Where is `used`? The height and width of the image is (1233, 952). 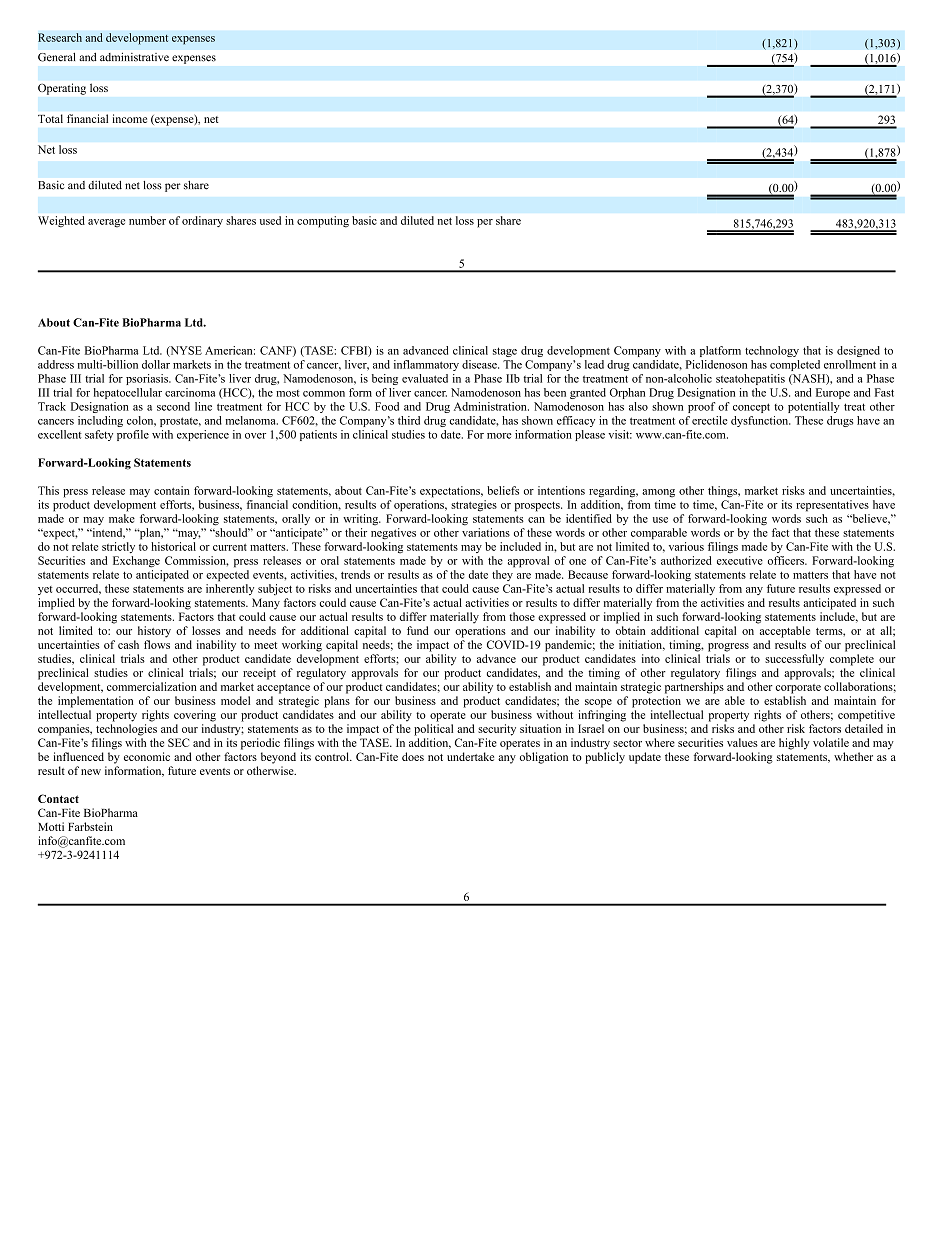
used is located at coordinates (270, 220).
